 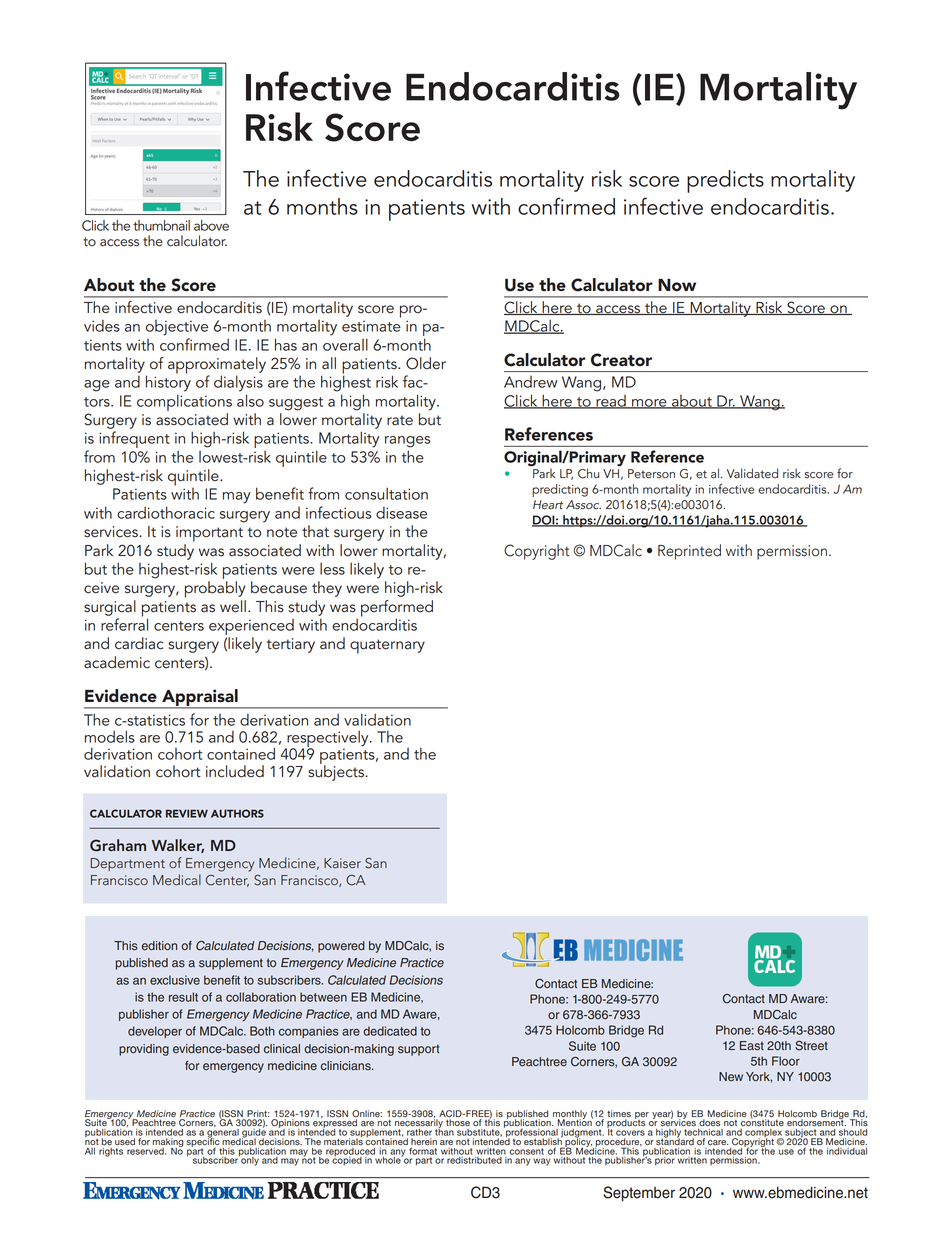 What do you see at coordinates (134, 439) in the screenshot?
I see `infrequent` at bounding box center [134, 439].
